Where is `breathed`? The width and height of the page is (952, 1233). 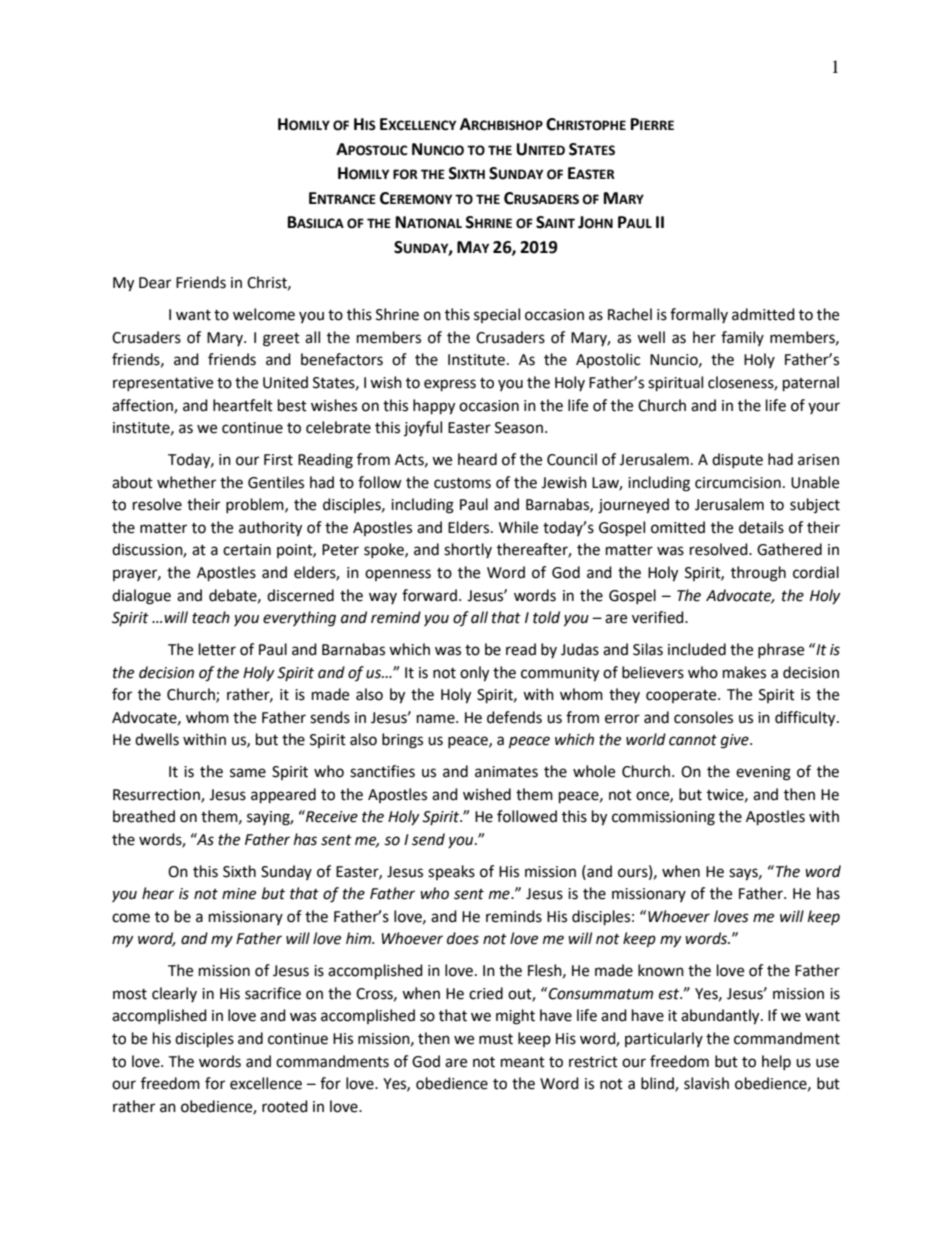 breathed is located at coordinates (144, 816).
